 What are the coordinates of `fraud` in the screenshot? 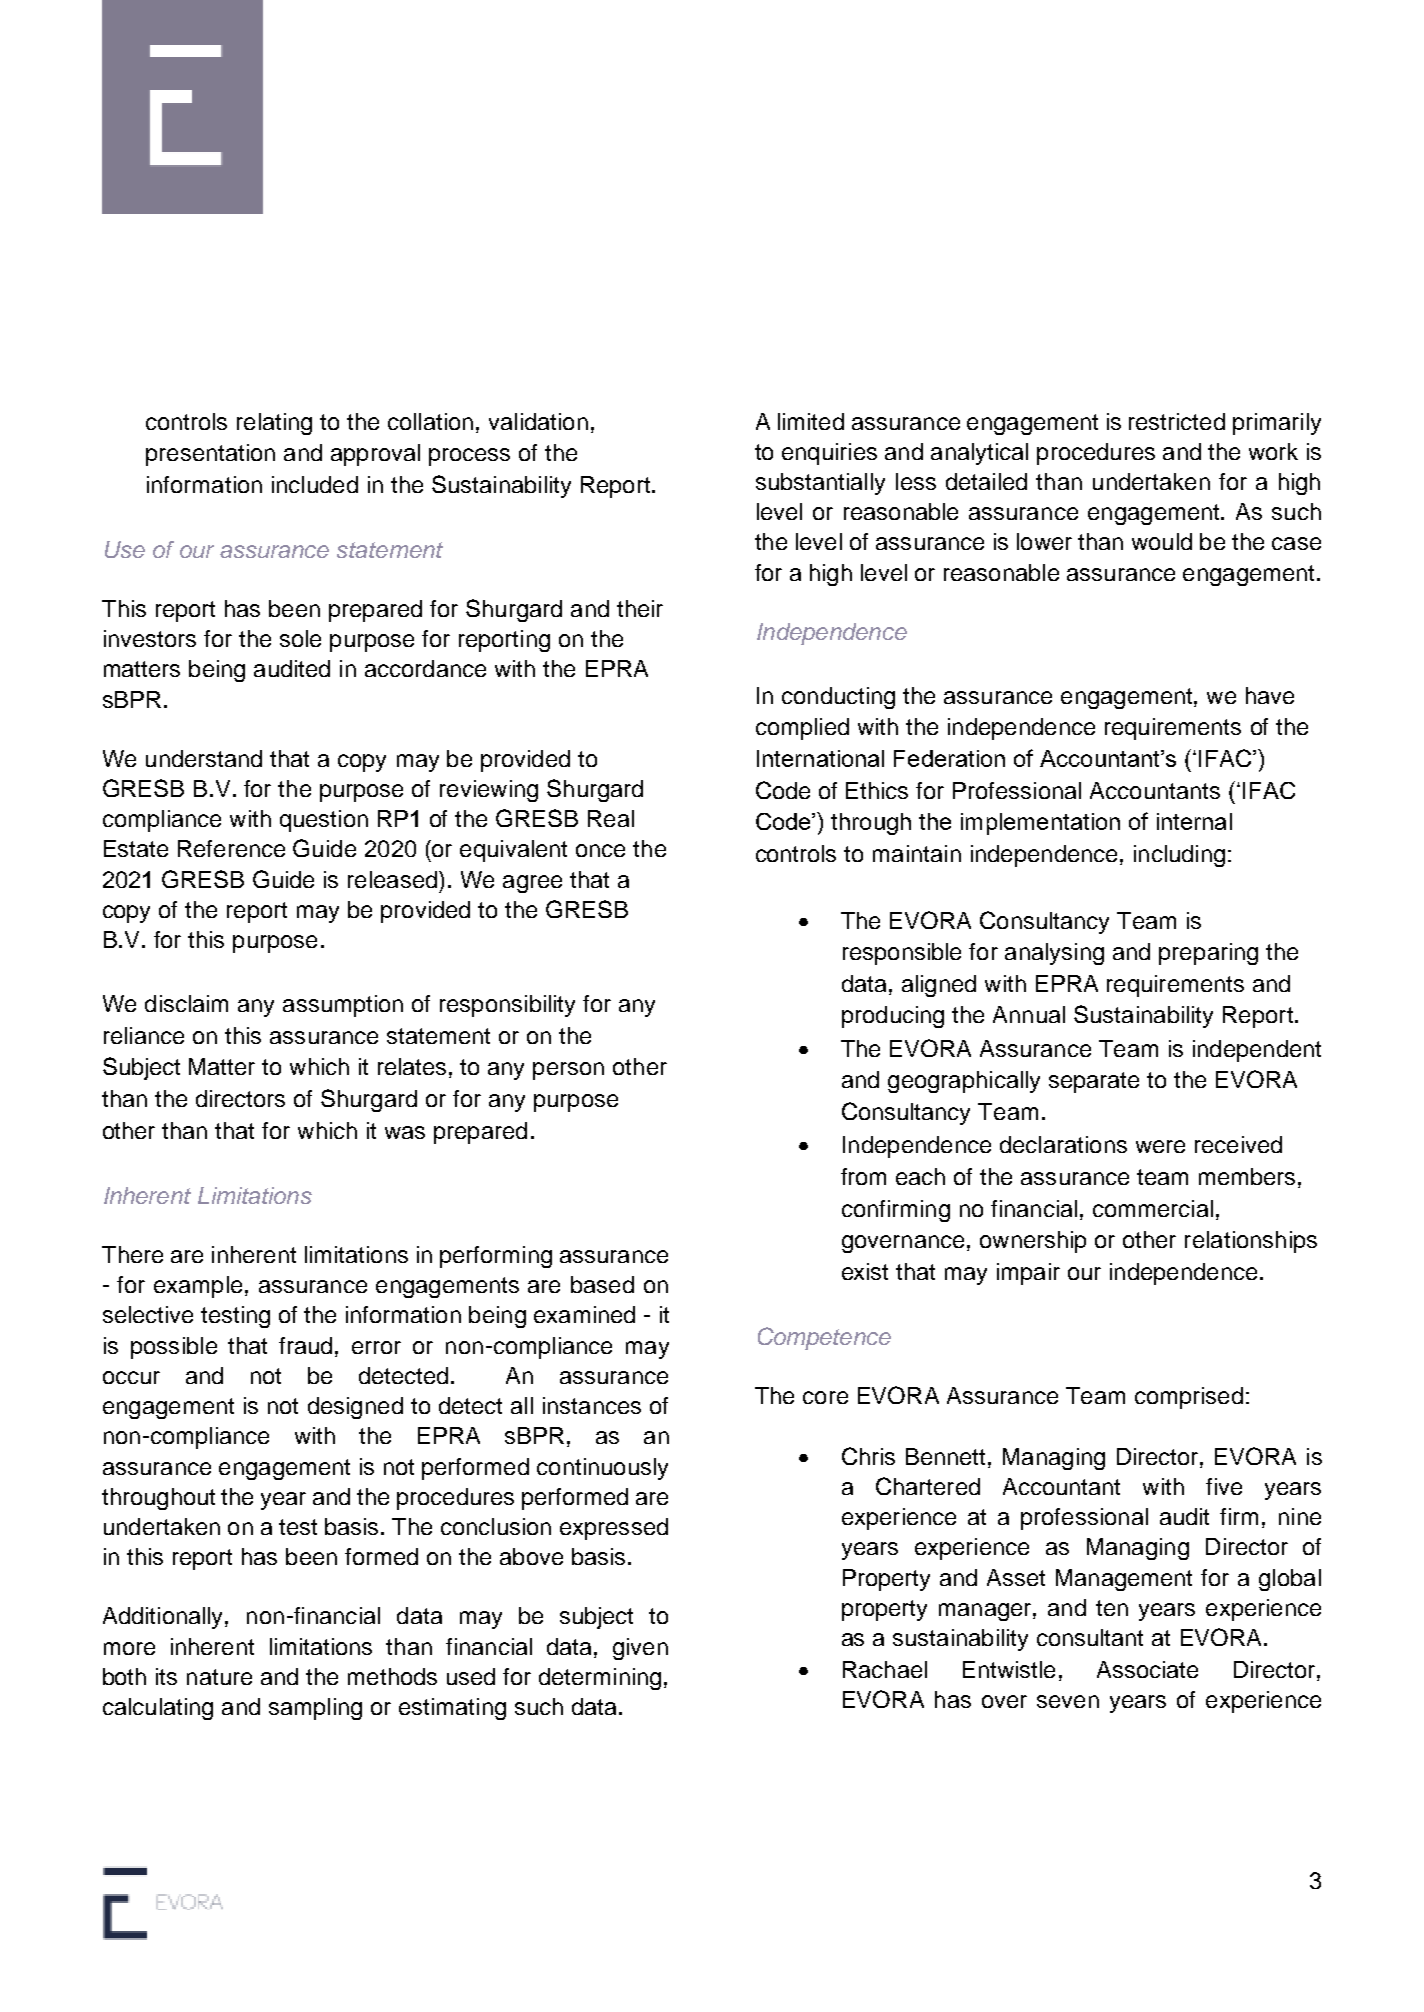 It's located at (305, 1345).
